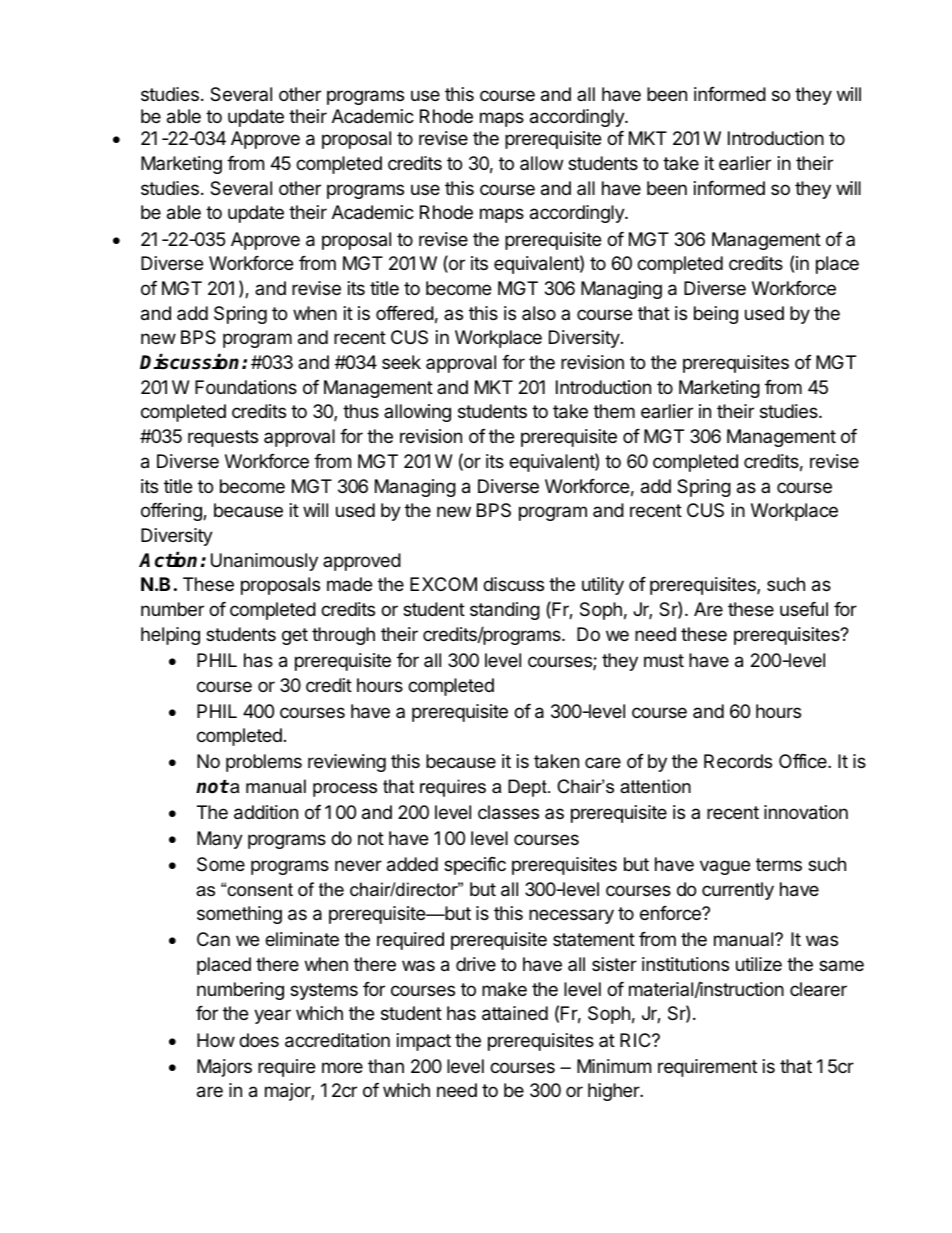 This document has width=952, height=1233. Describe the element at coordinates (804, 609) in the document. I see `useful` at that location.
